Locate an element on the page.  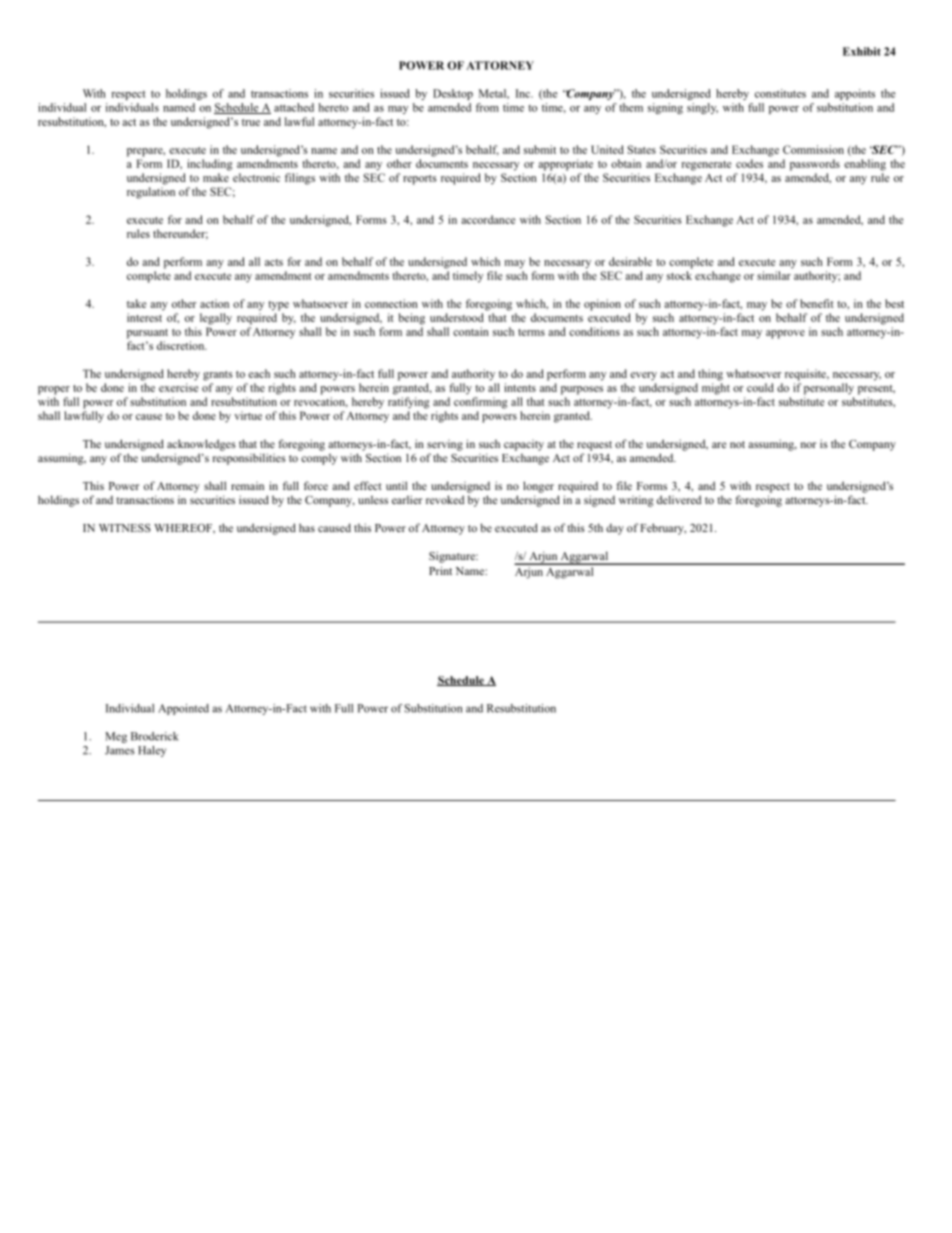
confirming is located at coordinates (481, 403).
